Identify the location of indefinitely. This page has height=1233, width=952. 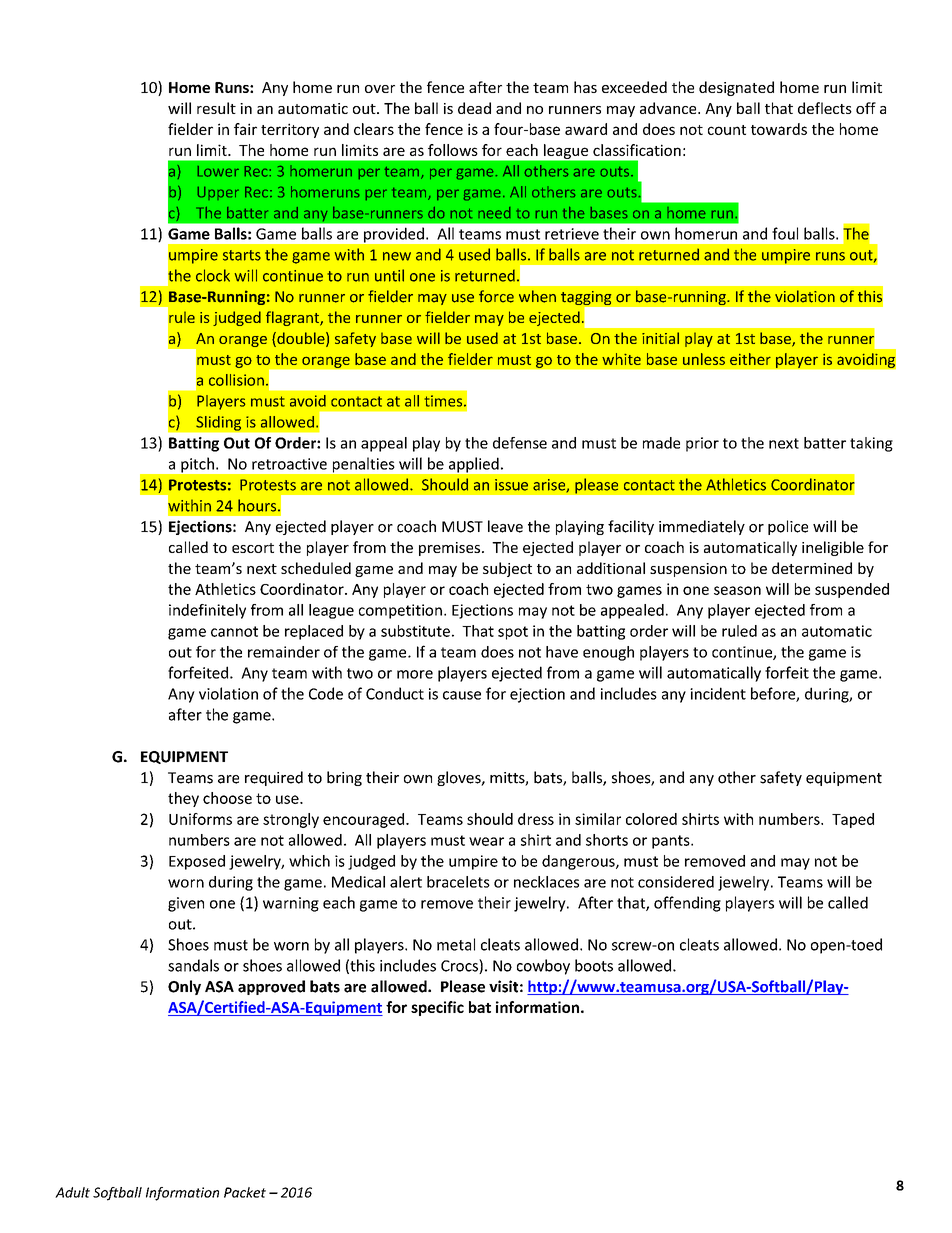
(207, 611).
